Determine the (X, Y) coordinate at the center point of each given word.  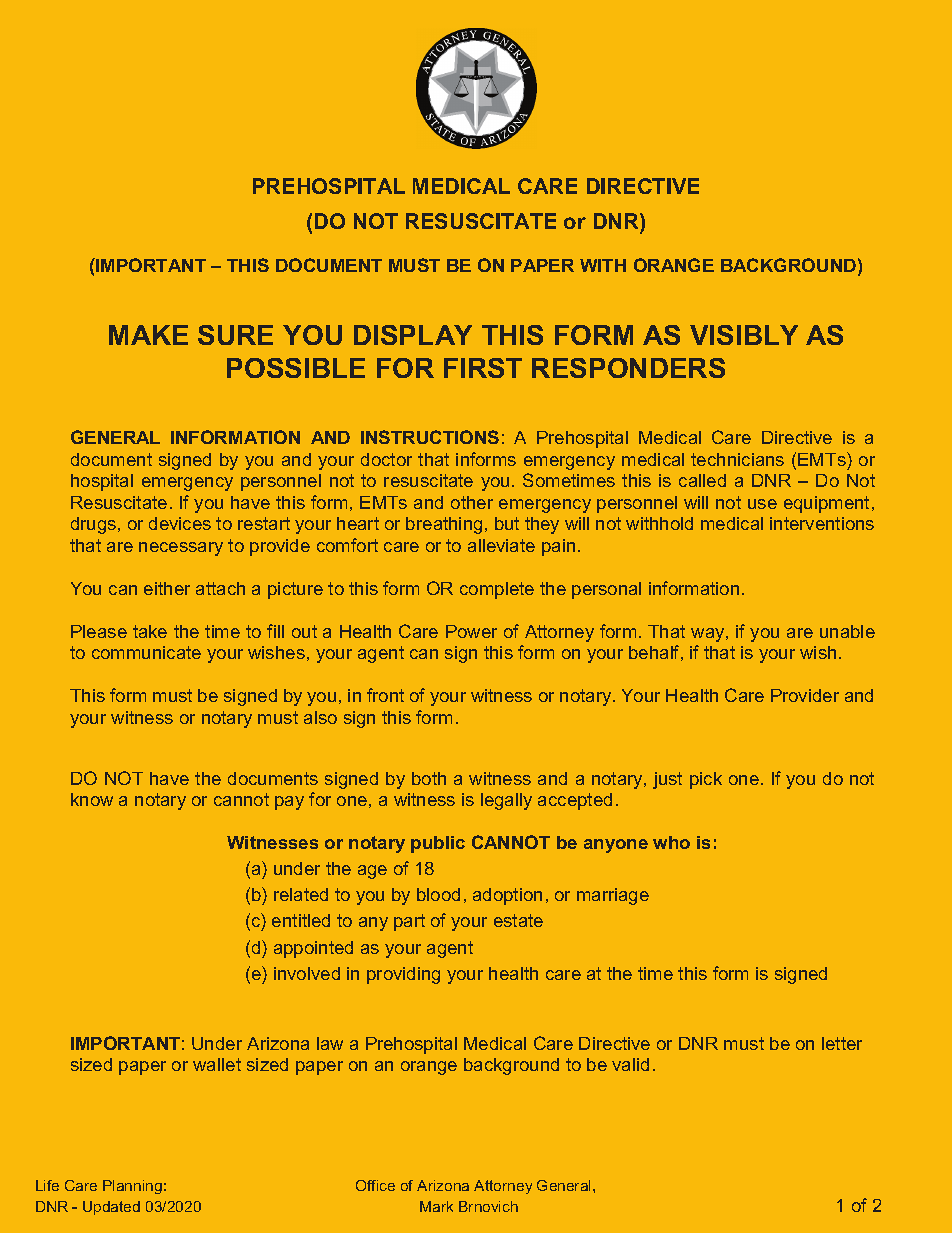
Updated (111, 1208)
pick (706, 780)
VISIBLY (744, 335)
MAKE (148, 335)
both (429, 778)
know (92, 799)
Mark (436, 1206)
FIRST (483, 368)
